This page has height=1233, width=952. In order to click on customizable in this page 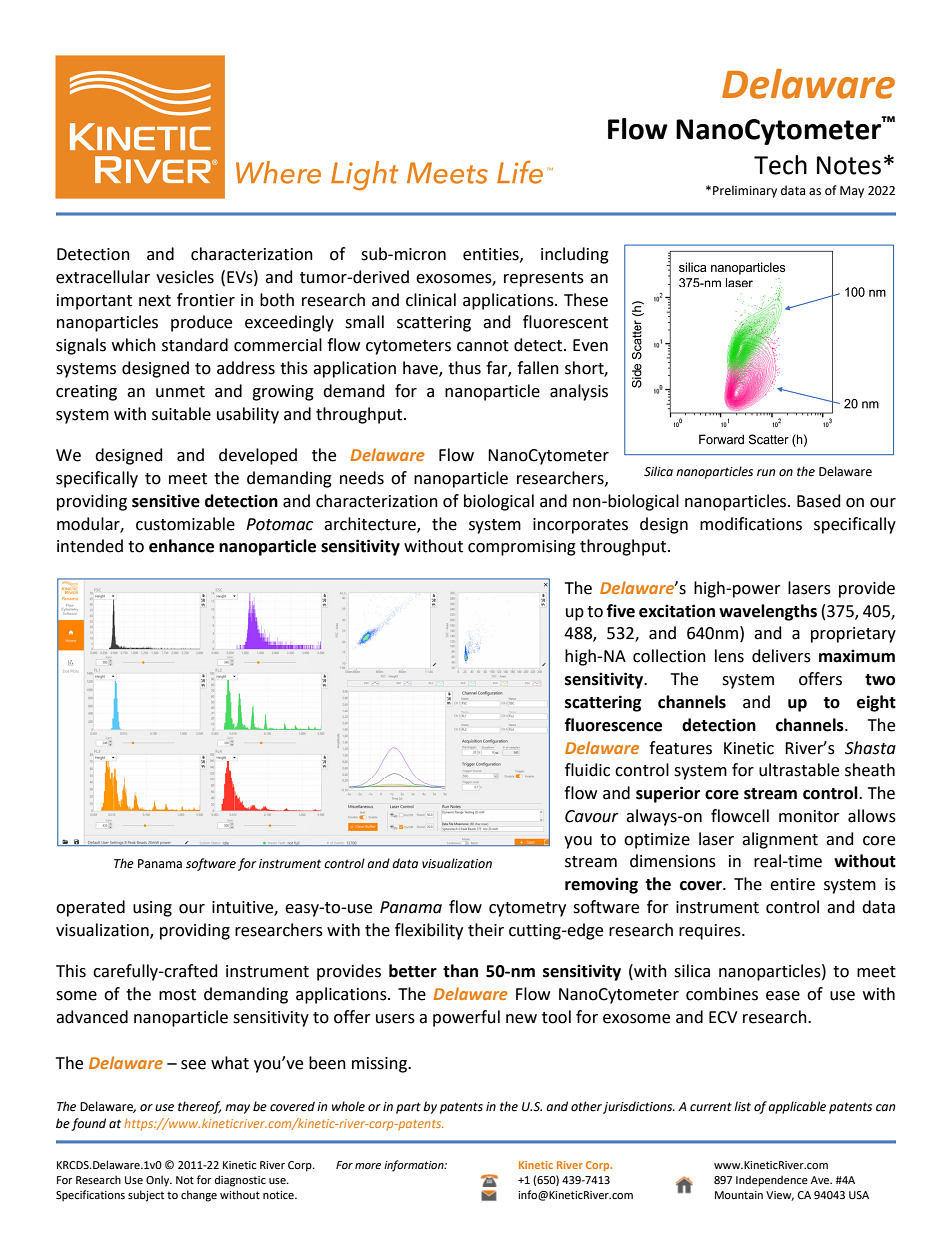, I will do `click(185, 524)`.
